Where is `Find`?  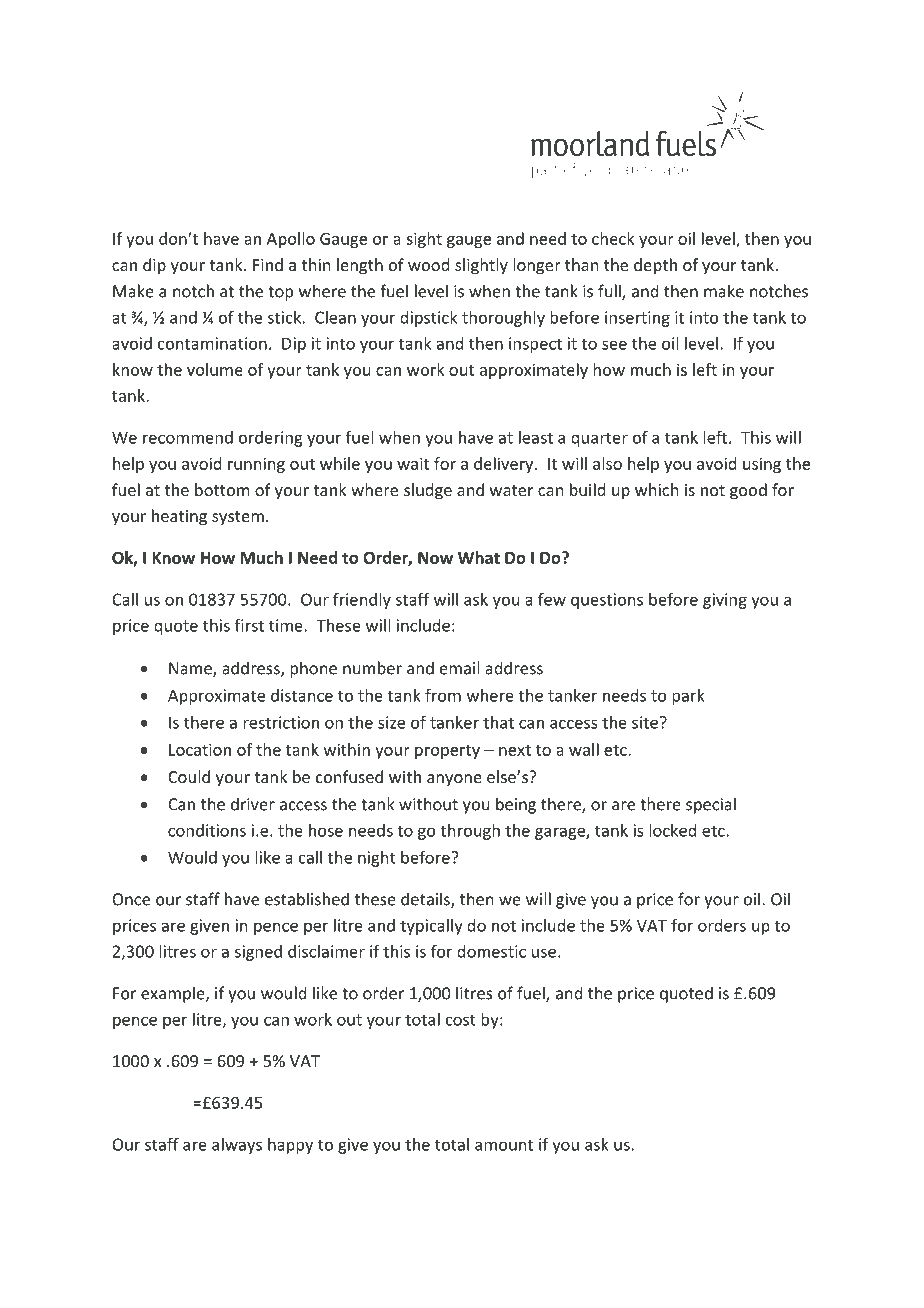
Find is located at coordinates (268, 264).
